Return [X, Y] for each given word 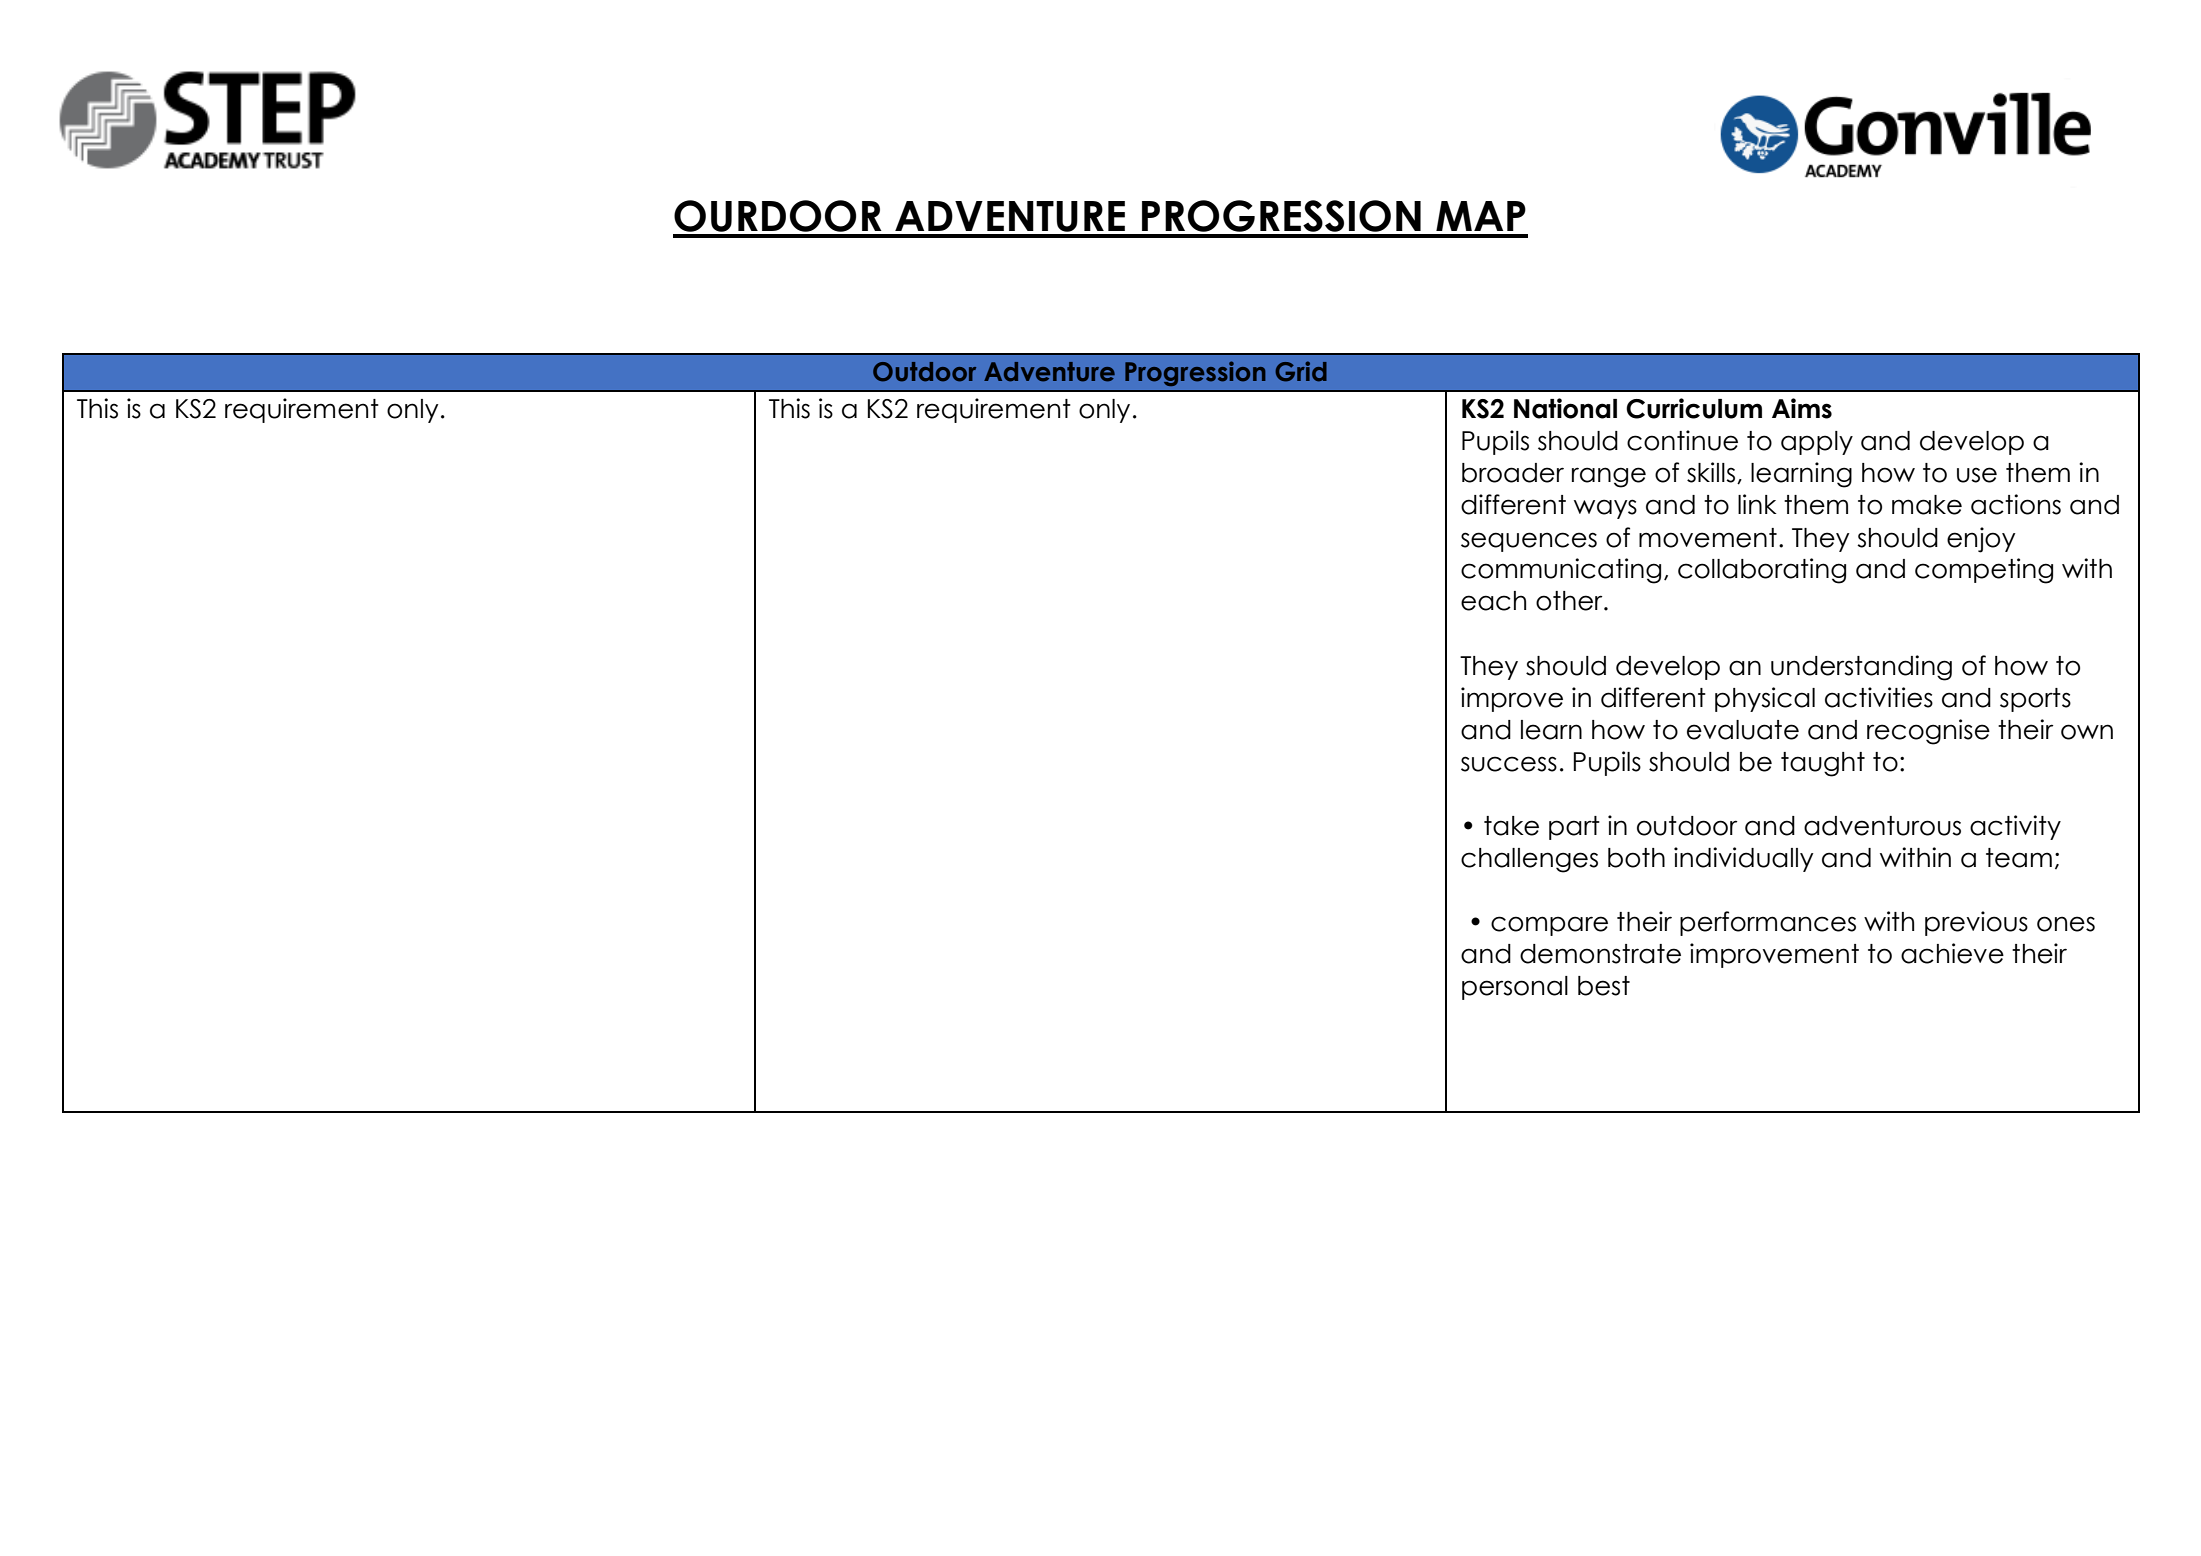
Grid [1301, 371]
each [1493, 601]
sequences [1529, 542]
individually [1744, 859]
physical [1765, 699]
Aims [1802, 408]
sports [2035, 700]
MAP [1481, 216]
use [1977, 475]
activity [2015, 827]
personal [1515, 988]
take [1511, 826]
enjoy [1981, 540]
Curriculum [1694, 408]
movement [1708, 538]
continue [1682, 440]
